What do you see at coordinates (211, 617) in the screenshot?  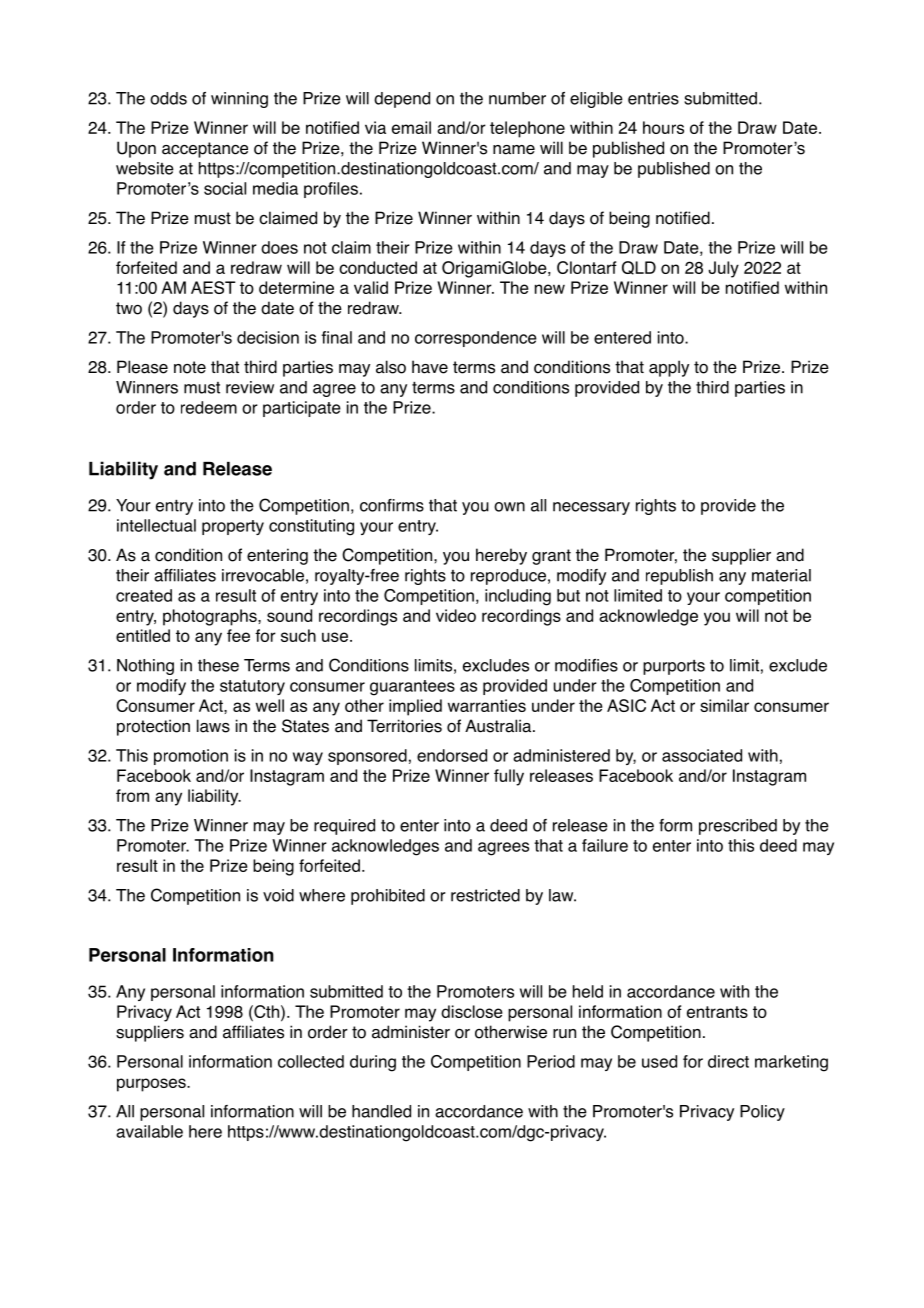 I see `photographs` at bounding box center [211, 617].
